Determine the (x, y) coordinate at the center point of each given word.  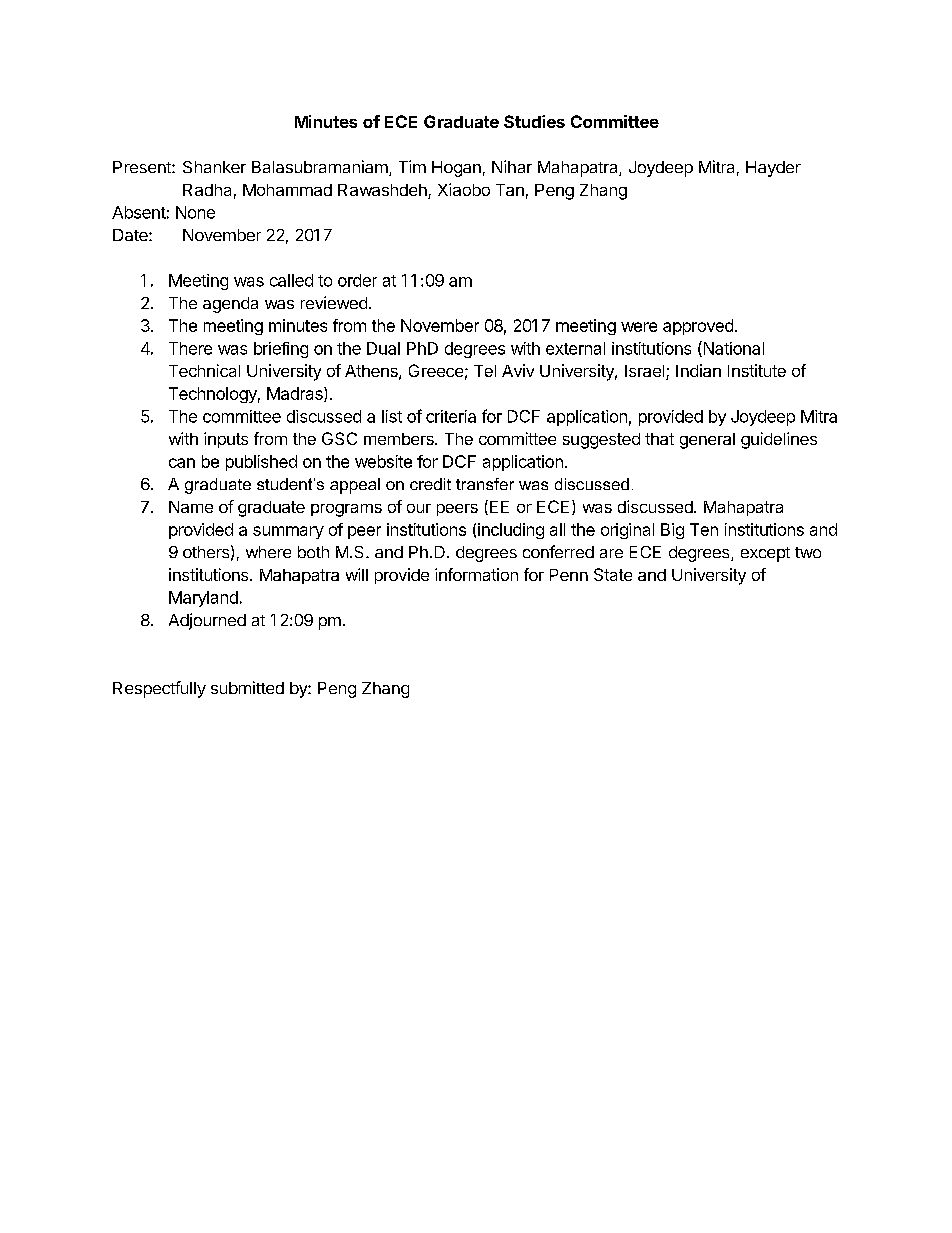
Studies (534, 121)
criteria (451, 416)
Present (143, 167)
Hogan (456, 169)
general (707, 441)
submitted (247, 687)
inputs (226, 440)
